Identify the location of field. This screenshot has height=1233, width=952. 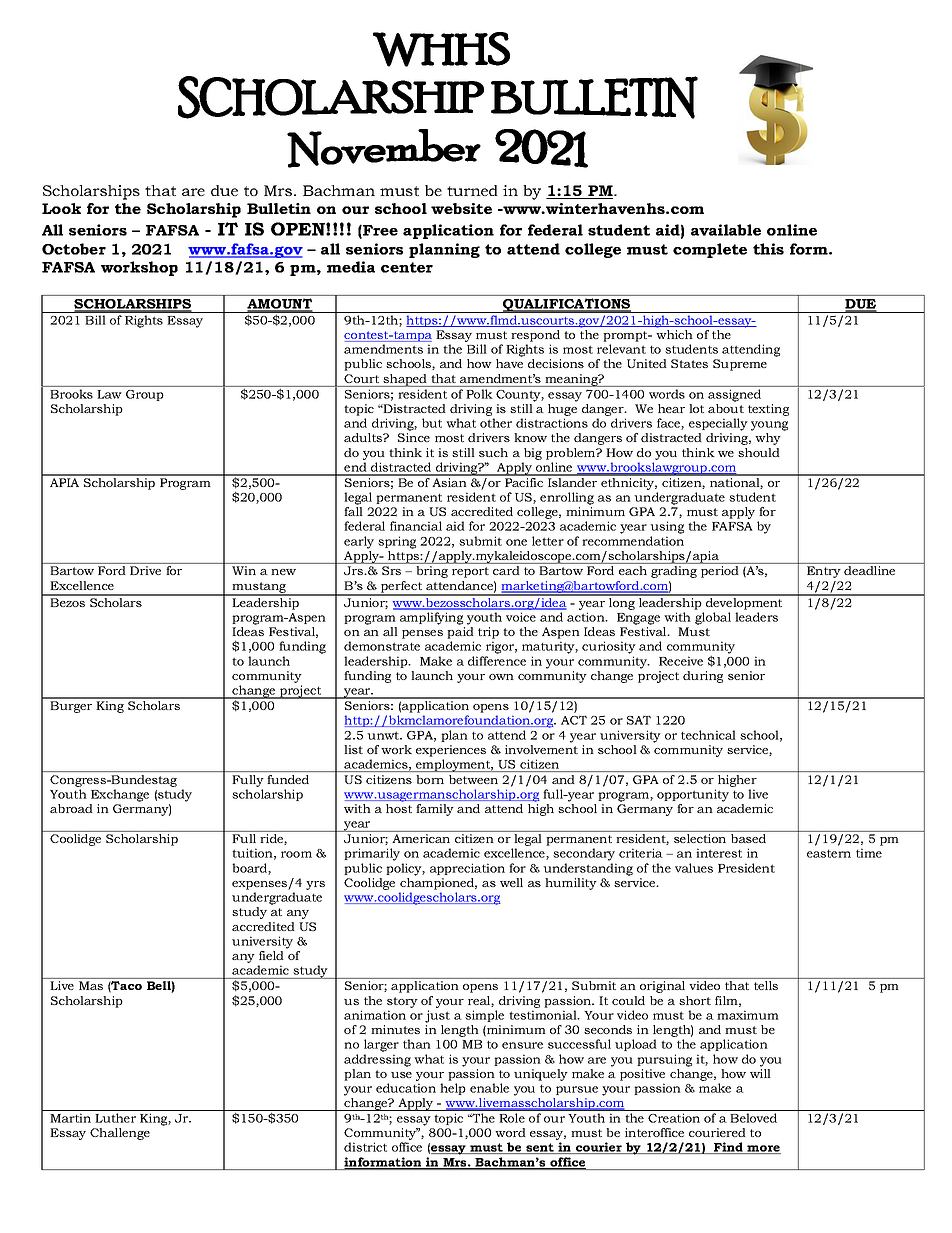
(271, 955).
